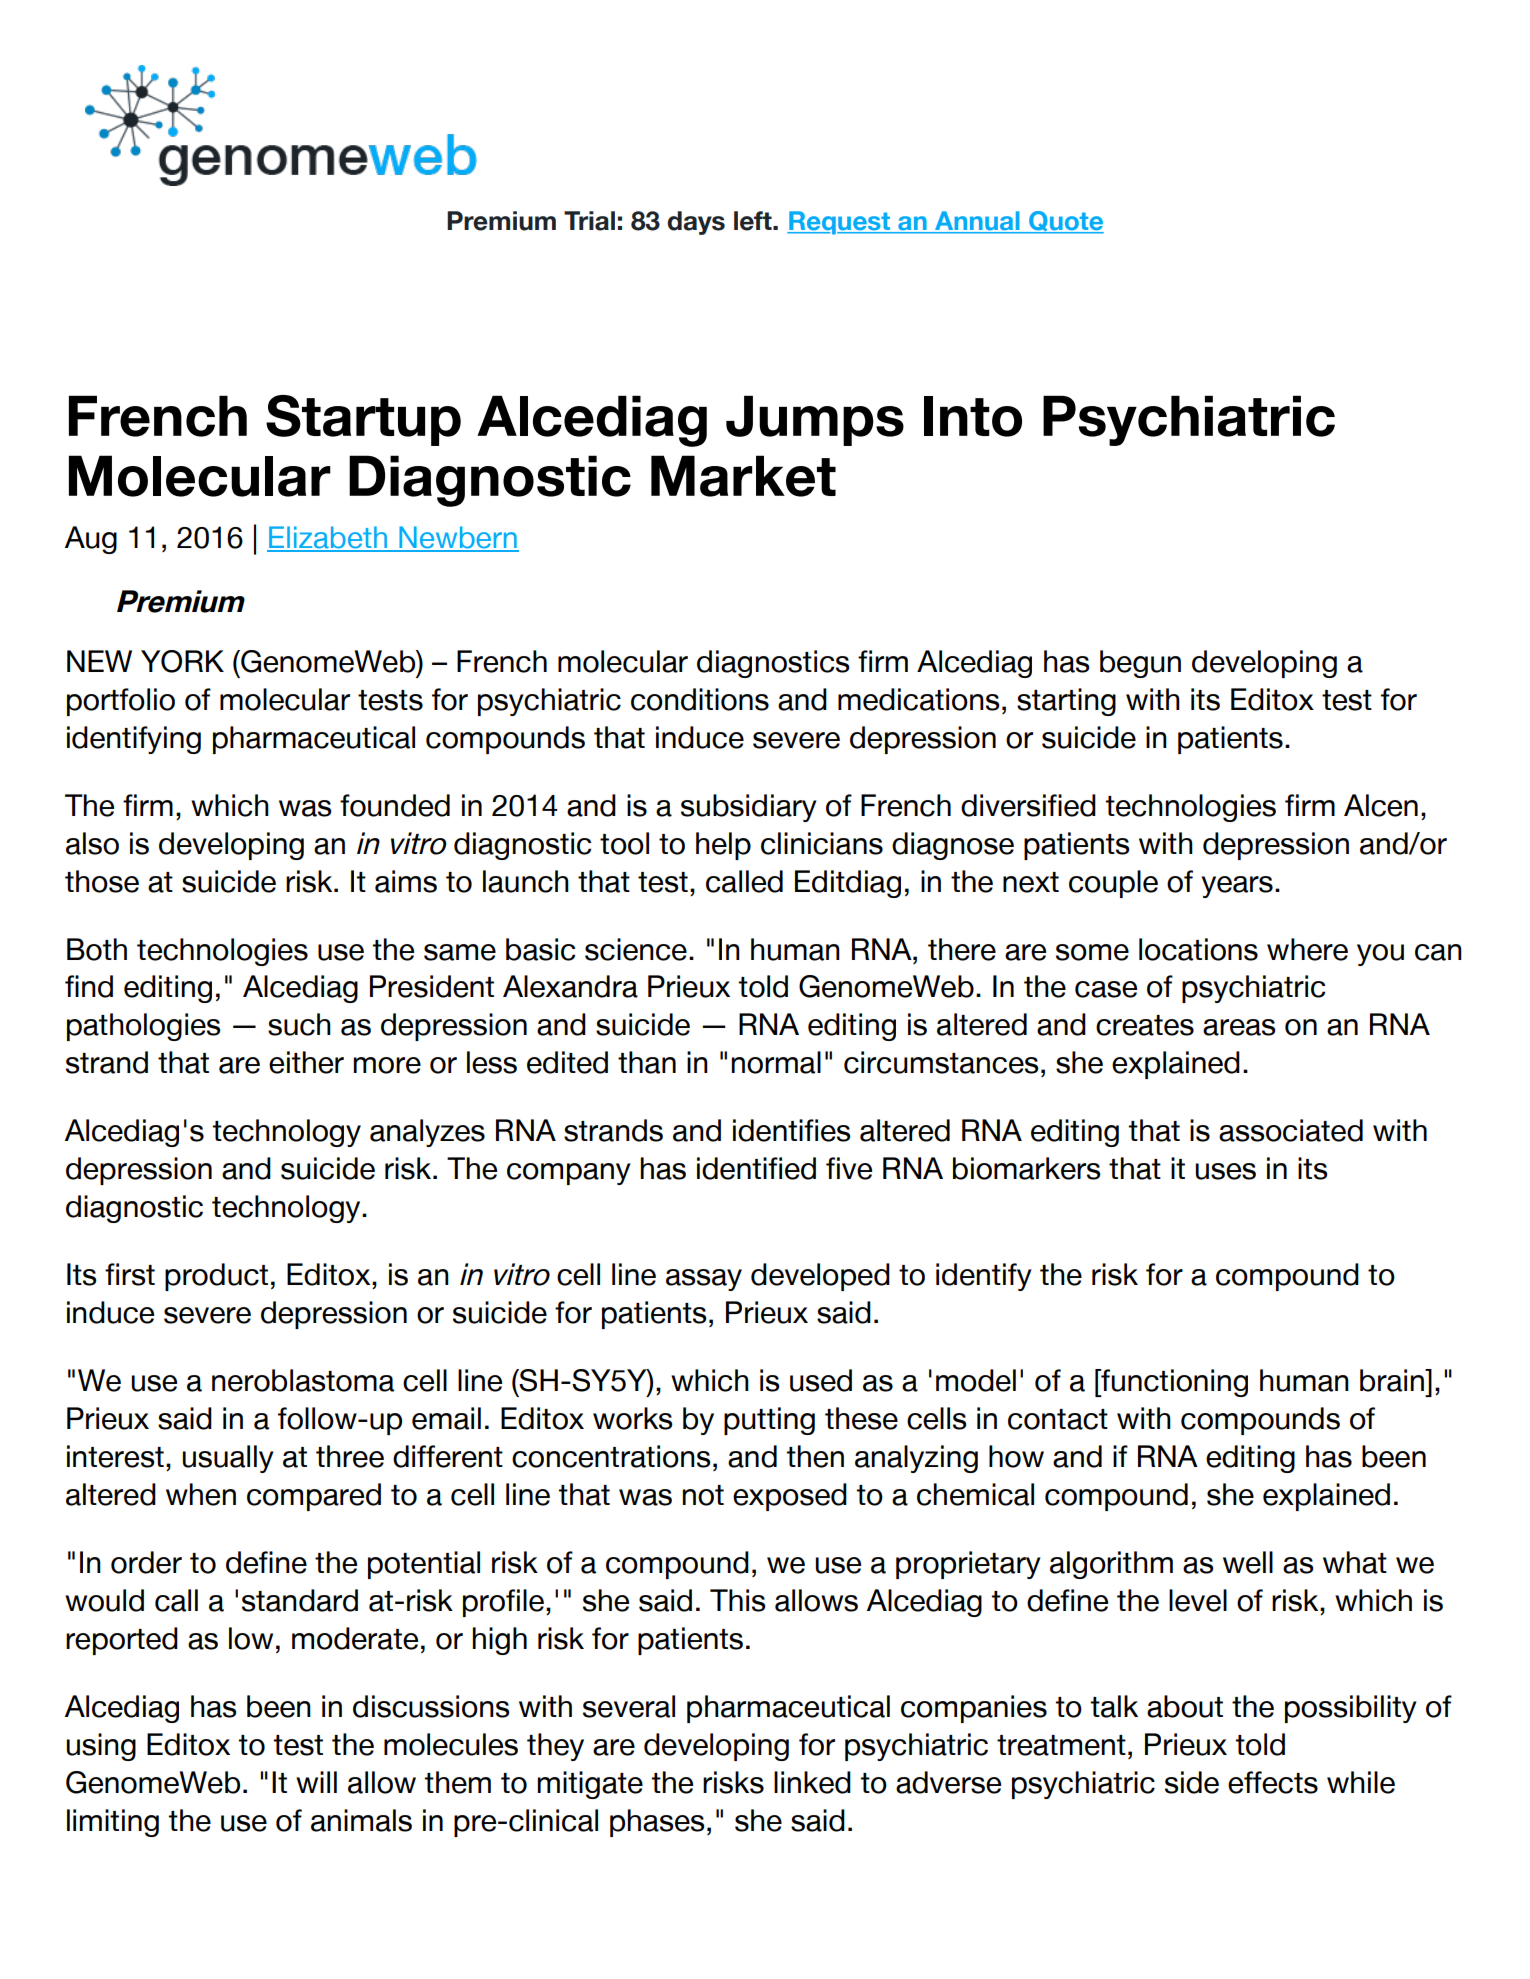  I want to click on linked, so click(812, 1782).
